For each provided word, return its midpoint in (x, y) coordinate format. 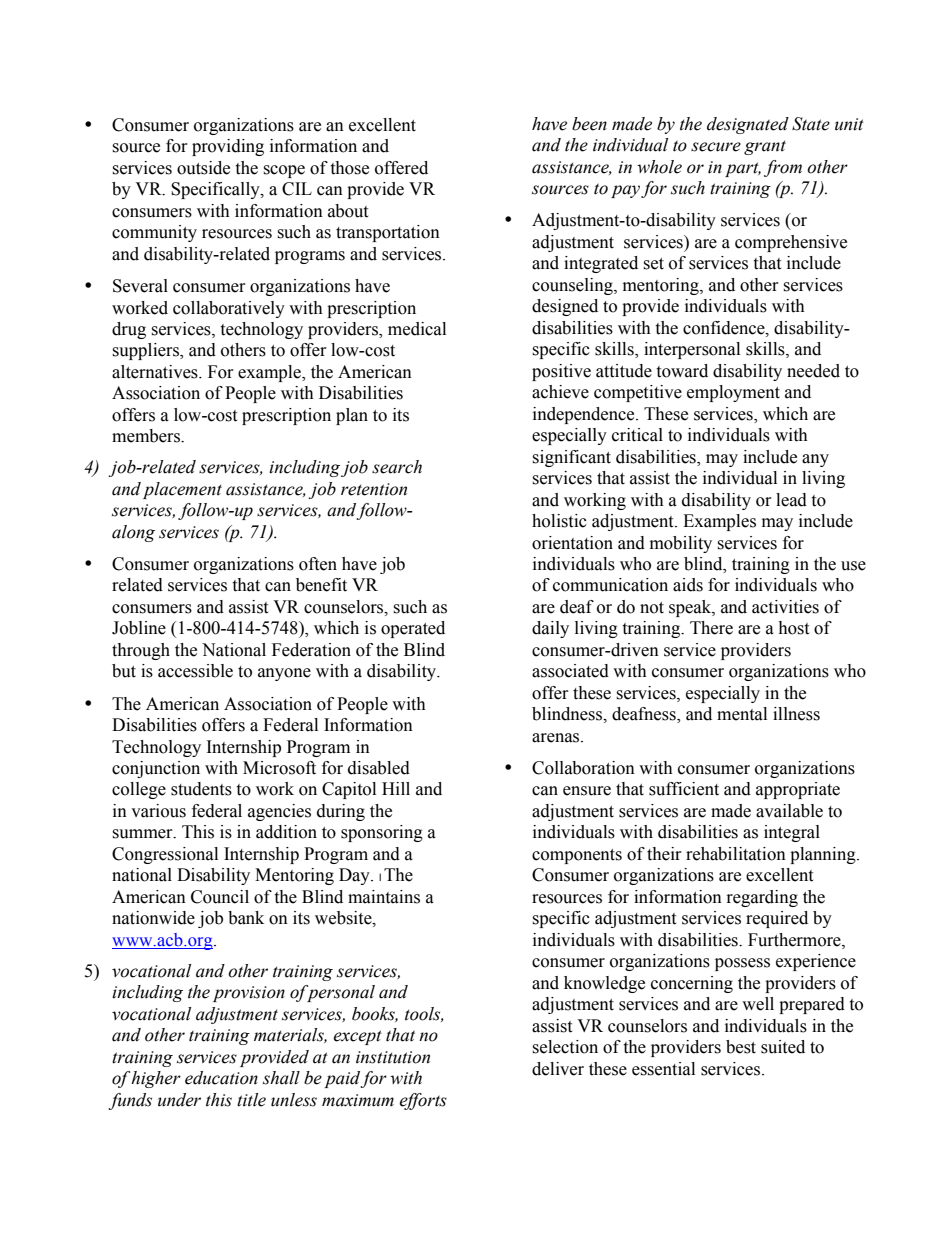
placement (182, 490)
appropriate (798, 790)
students (201, 789)
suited (783, 1047)
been (589, 124)
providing (228, 147)
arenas (557, 738)
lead (791, 500)
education (221, 1078)
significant (571, 458)
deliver (558, 1069)
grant (765, 147)
